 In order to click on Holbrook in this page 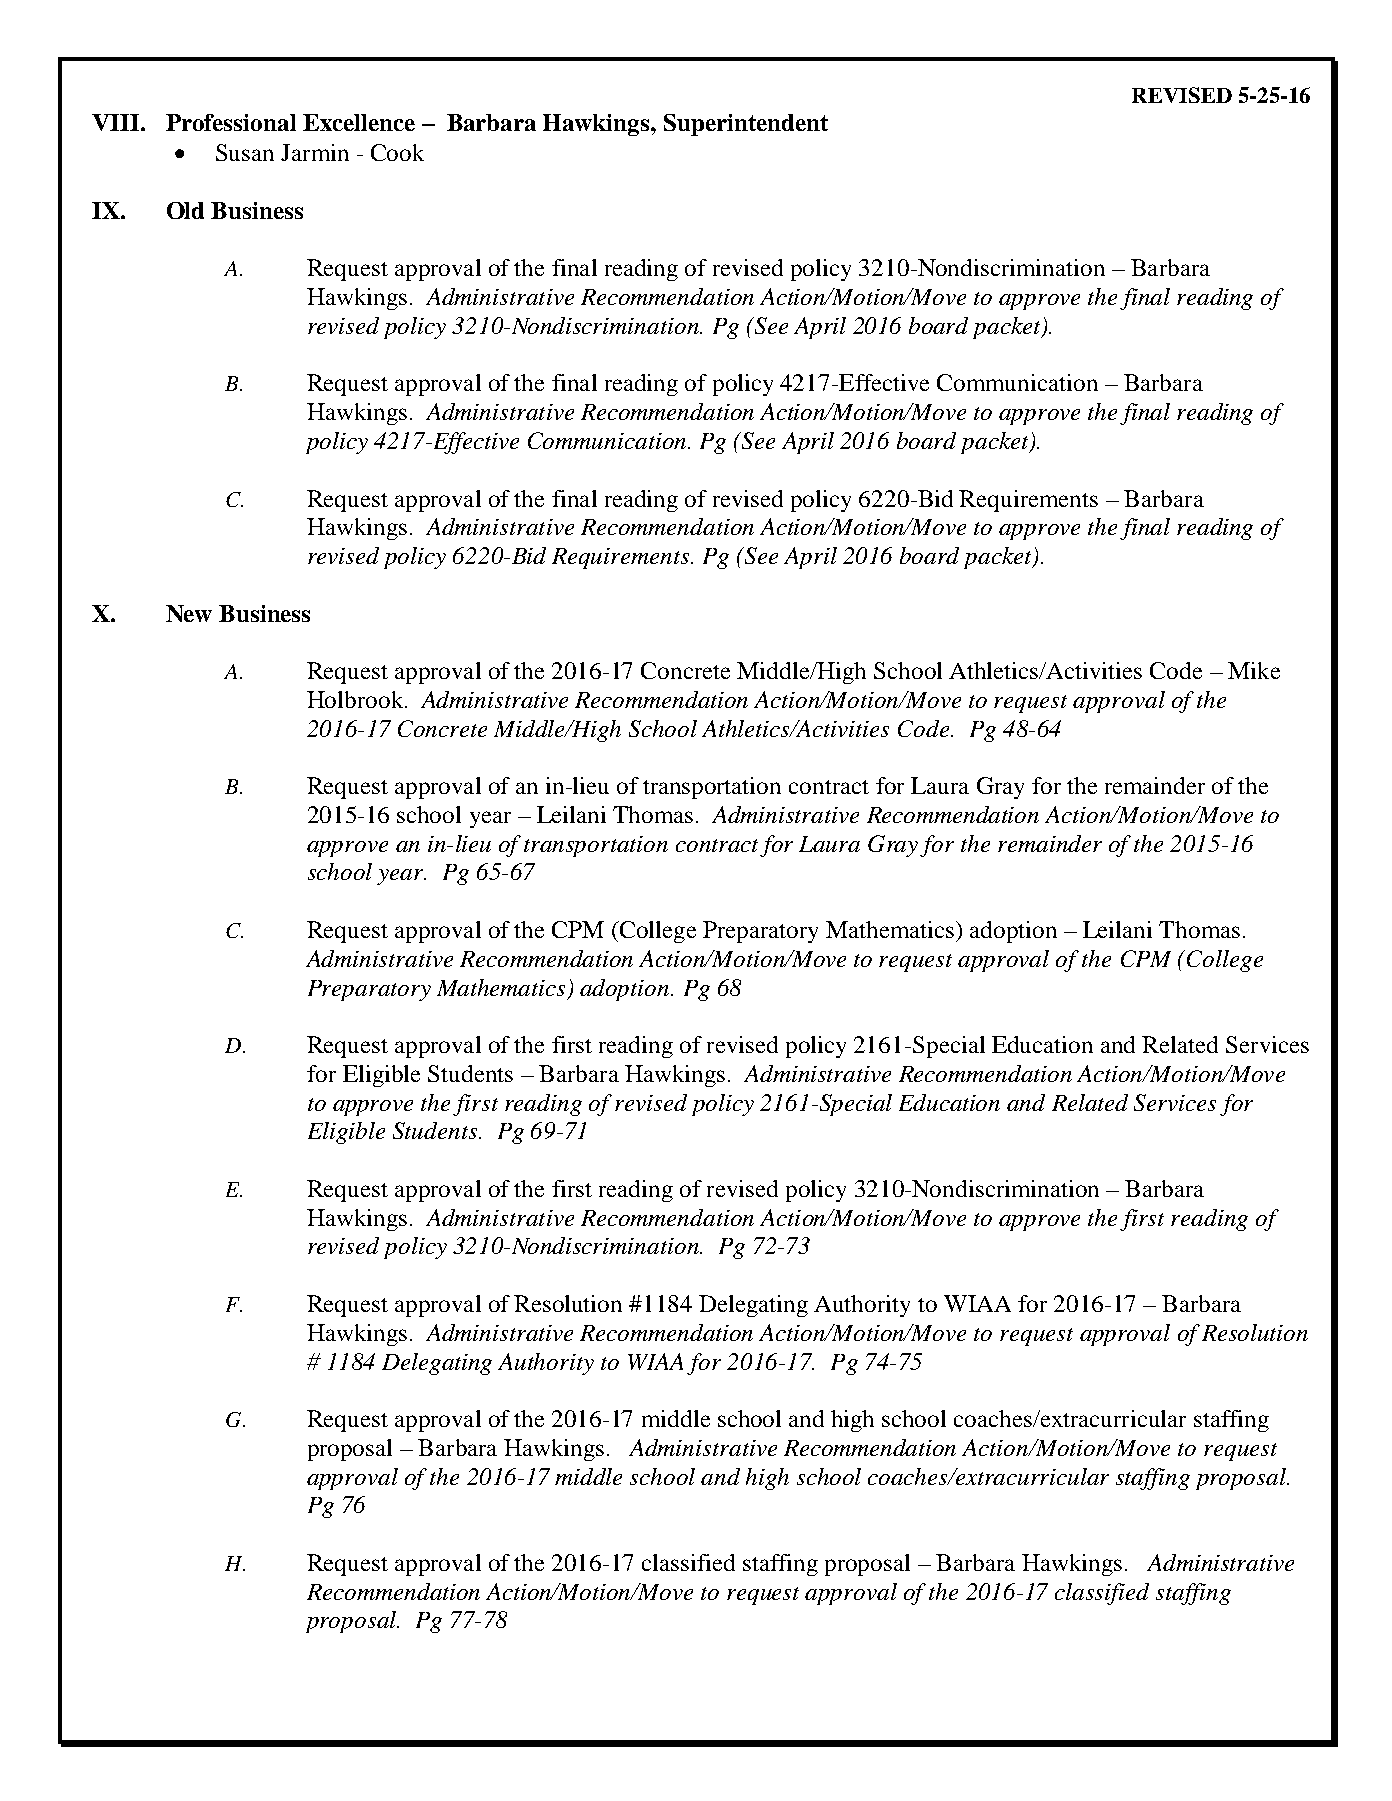, I will do `click(356, 699)`.
